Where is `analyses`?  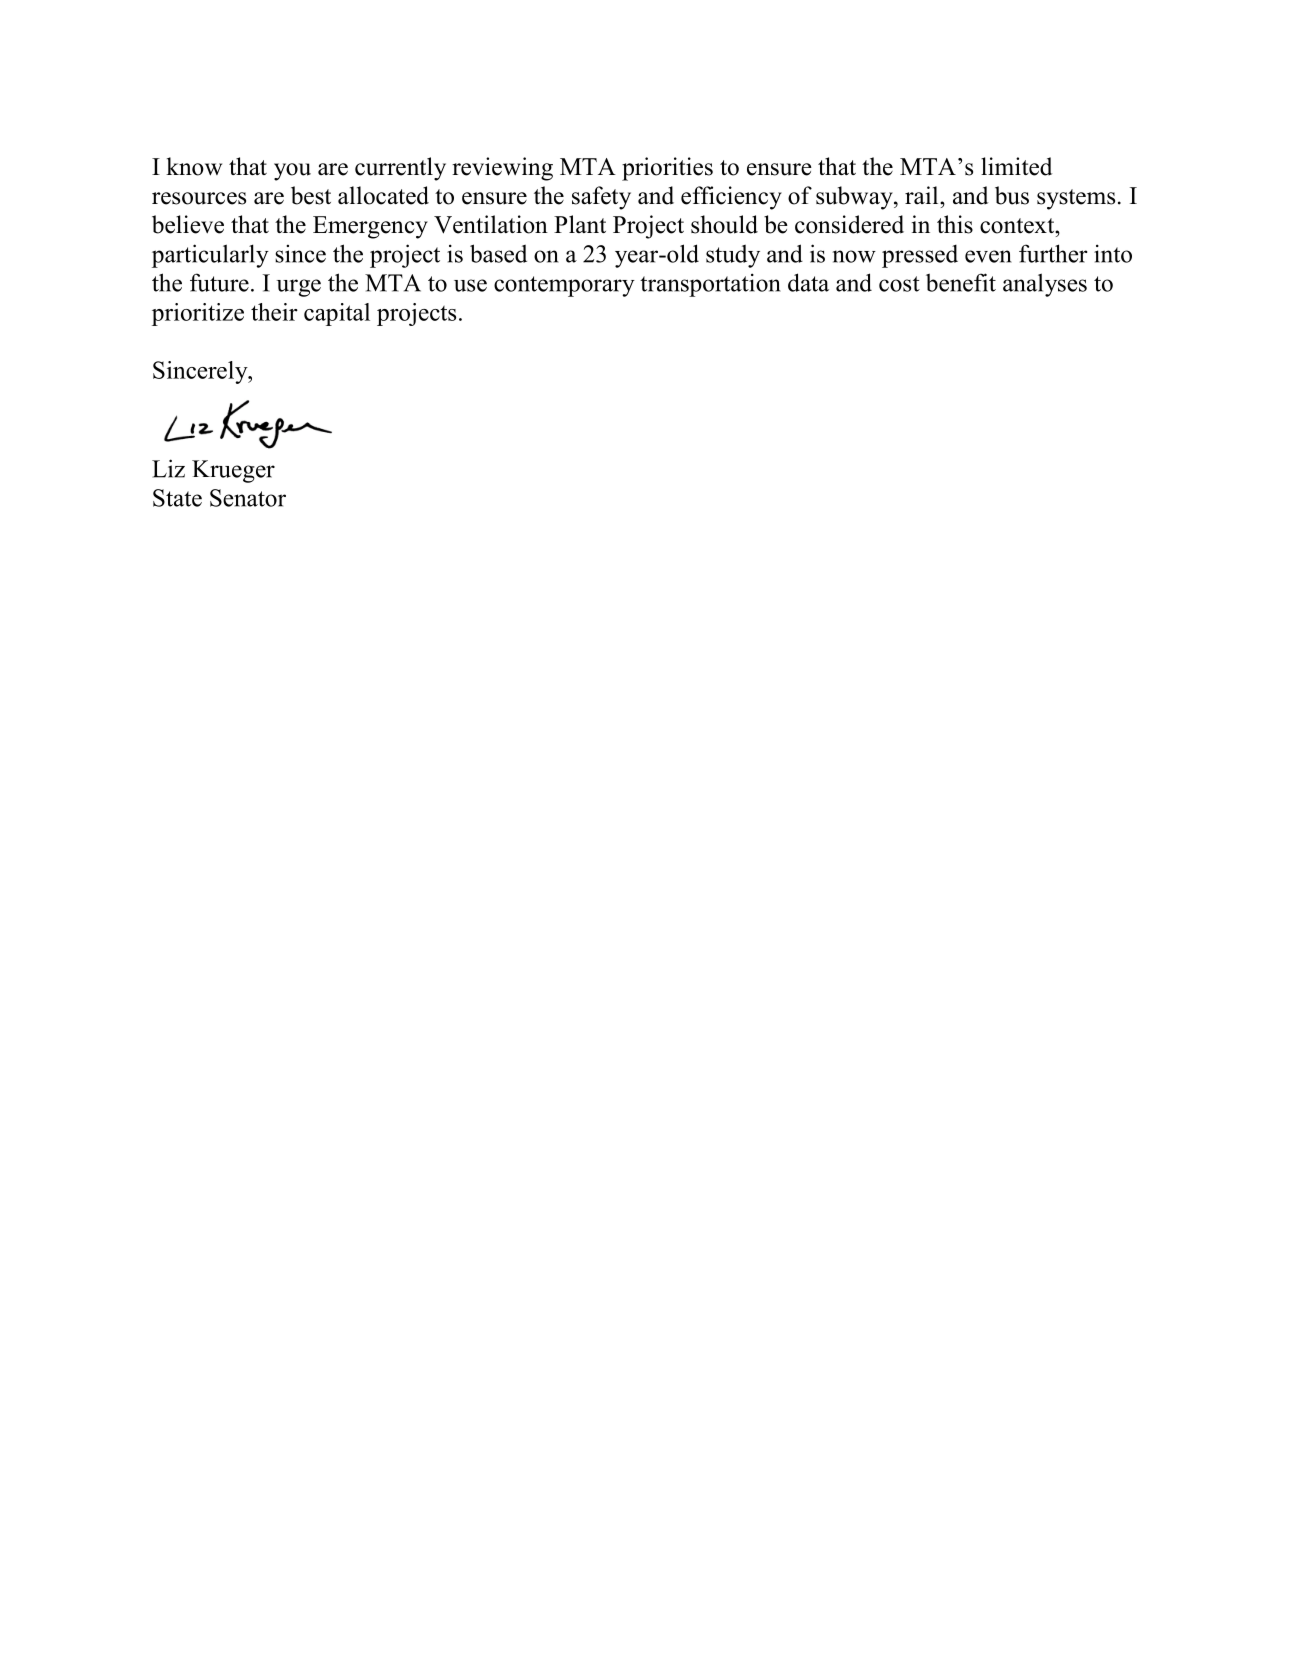
analyses is located at coordinates (1045, 285).
